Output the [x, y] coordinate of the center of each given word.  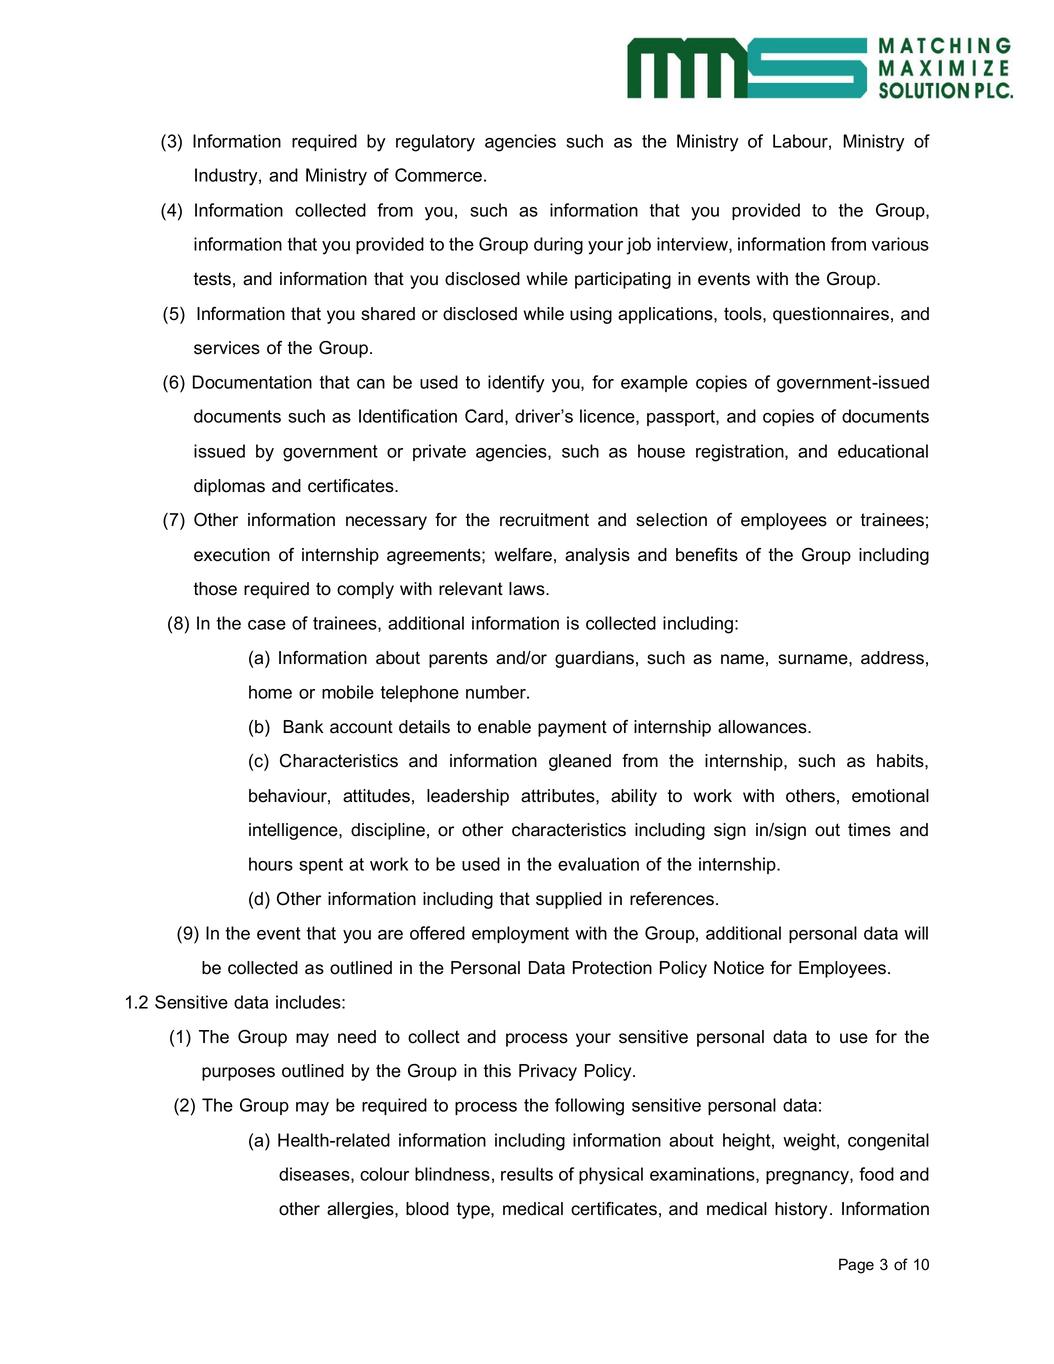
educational [883, 451]
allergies [361, 1210]
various [900, 244]
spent [321, 866]
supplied [569, 900]
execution [232, 555]
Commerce [438, 175]
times [869, 830]
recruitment [544, 520]
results [527, 1174]
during [558, 246]
